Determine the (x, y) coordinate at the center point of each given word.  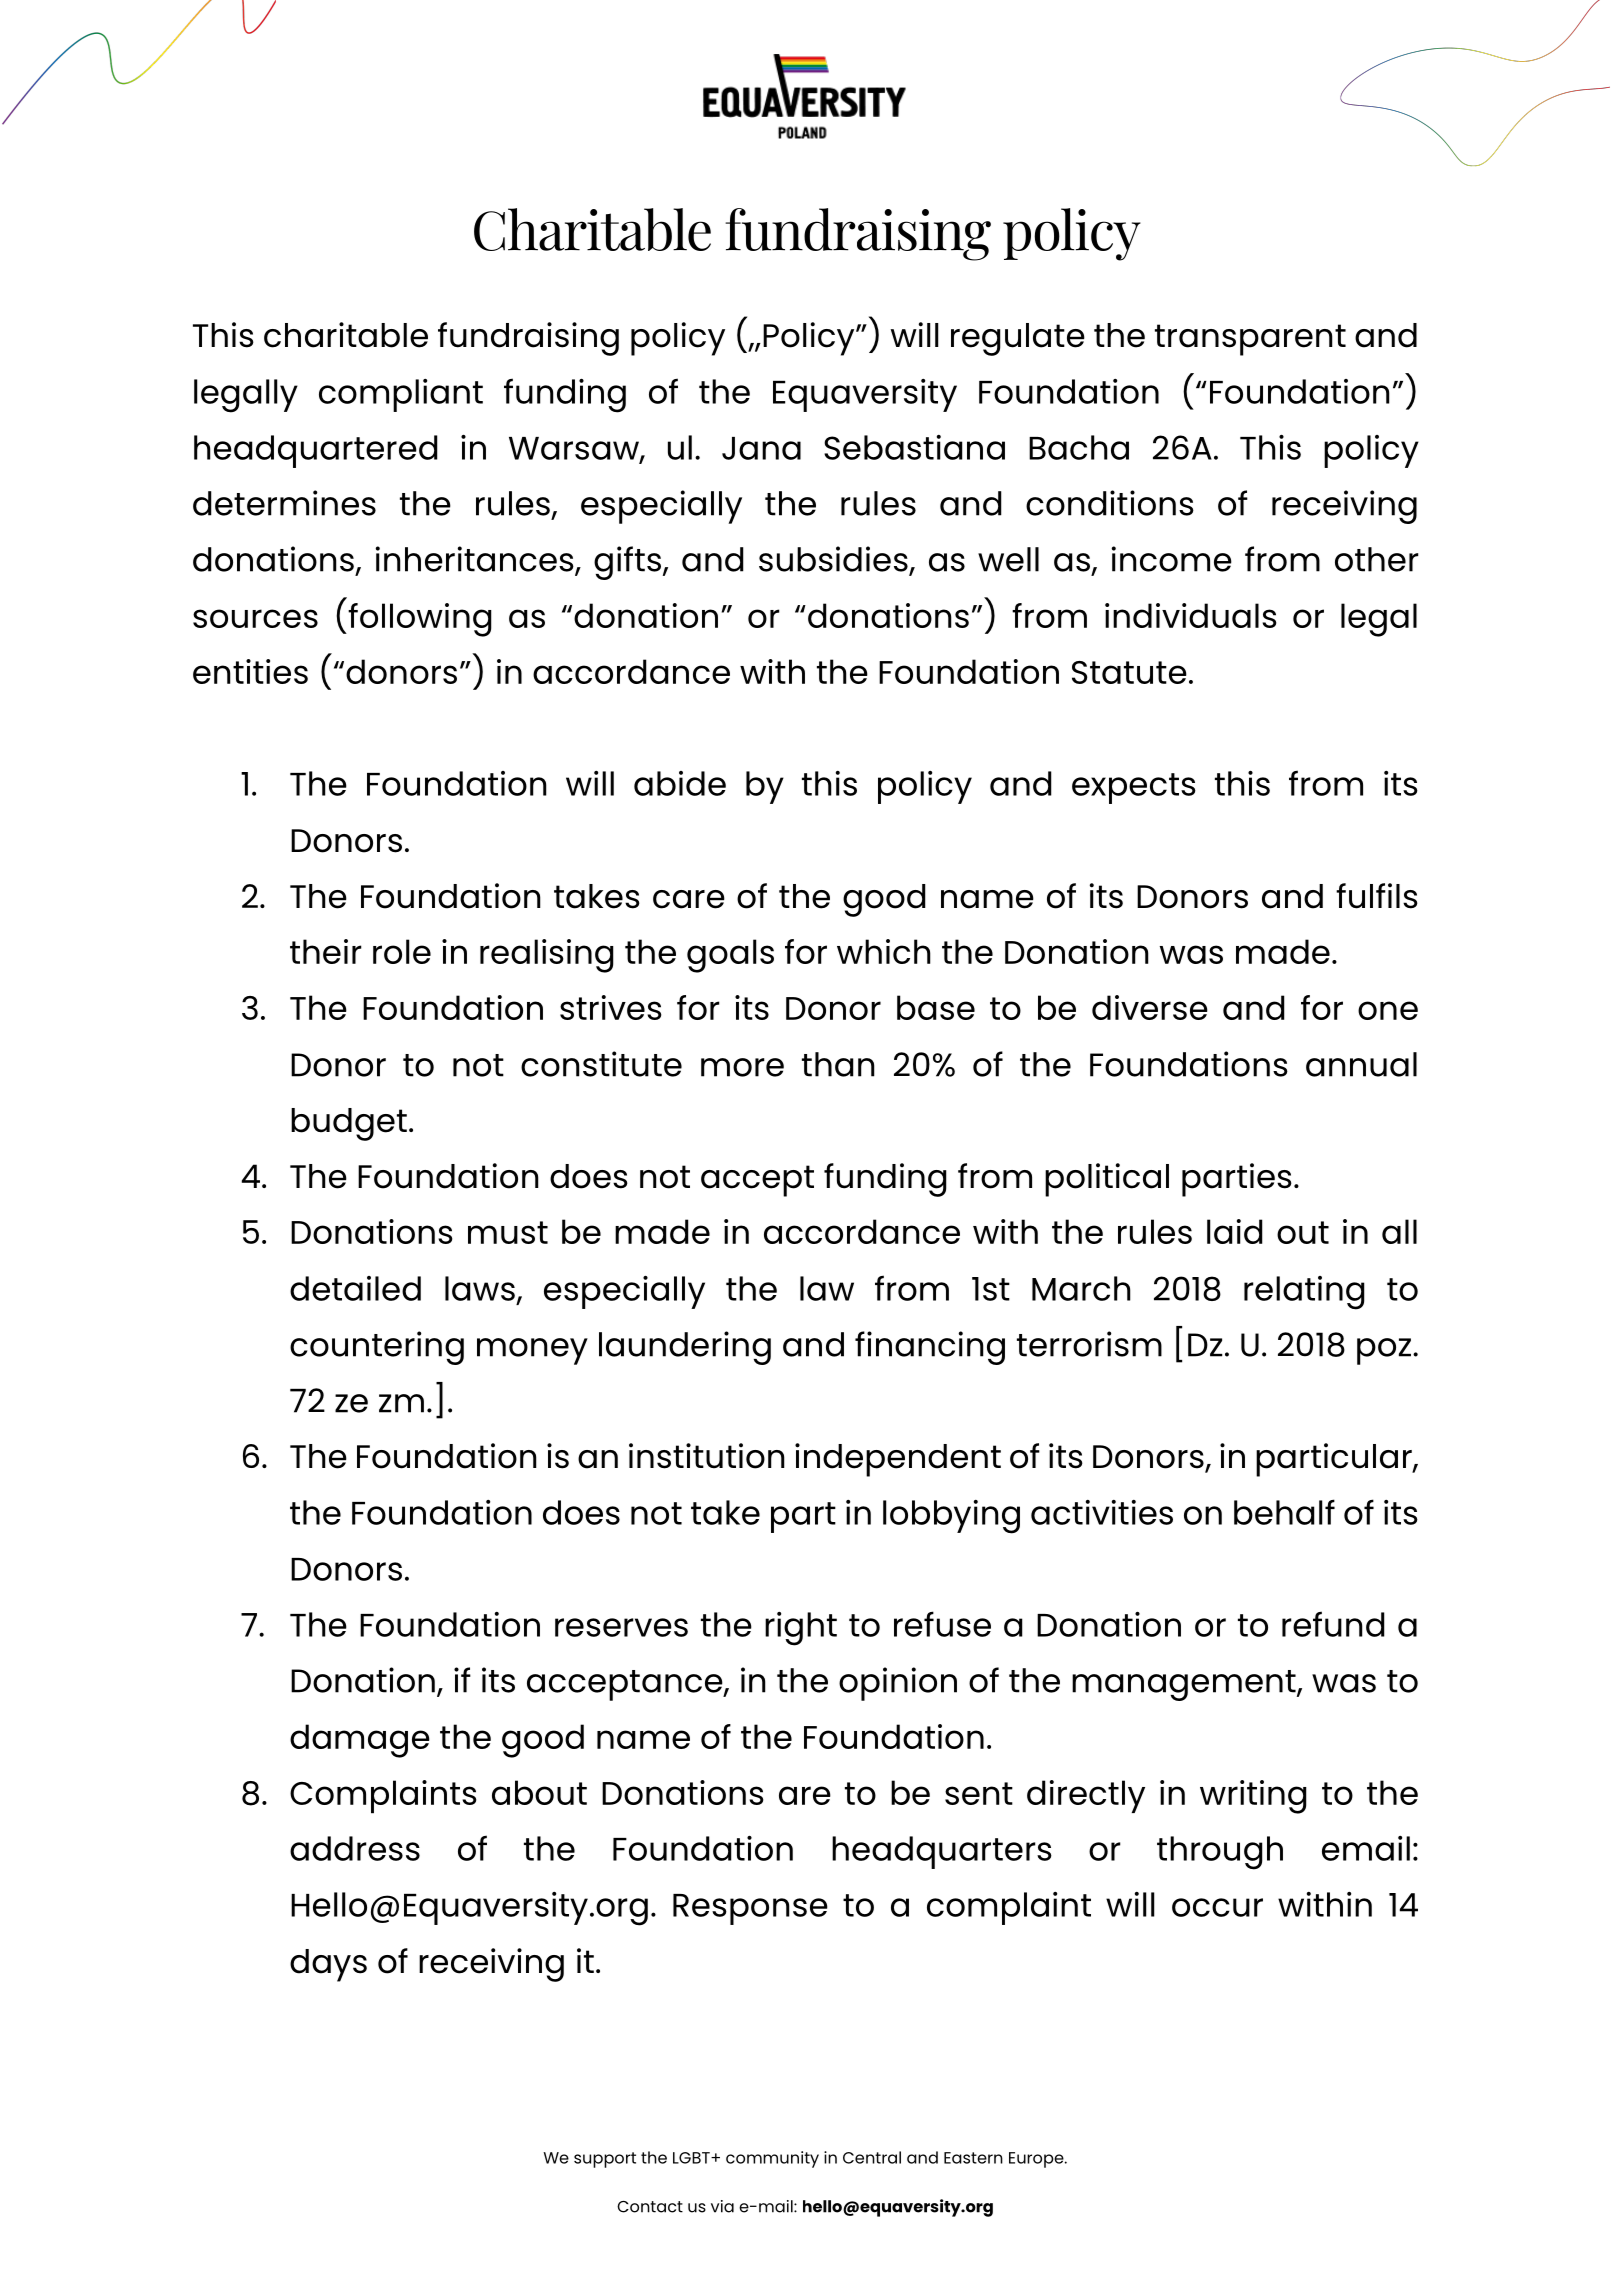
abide (680, 783)
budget (349, 1124)
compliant (401, 395)
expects (1134, 788)
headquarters (942, 1852)
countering (377, 1348)
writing (1253, 1797)
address (355, 1848)
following (419, 620)
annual (1361, 1064)
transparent (1250, 340)
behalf (1284, 1512)
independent (898, 1460)
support (605, 2160)
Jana (761, 448)
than (838, 1064)
